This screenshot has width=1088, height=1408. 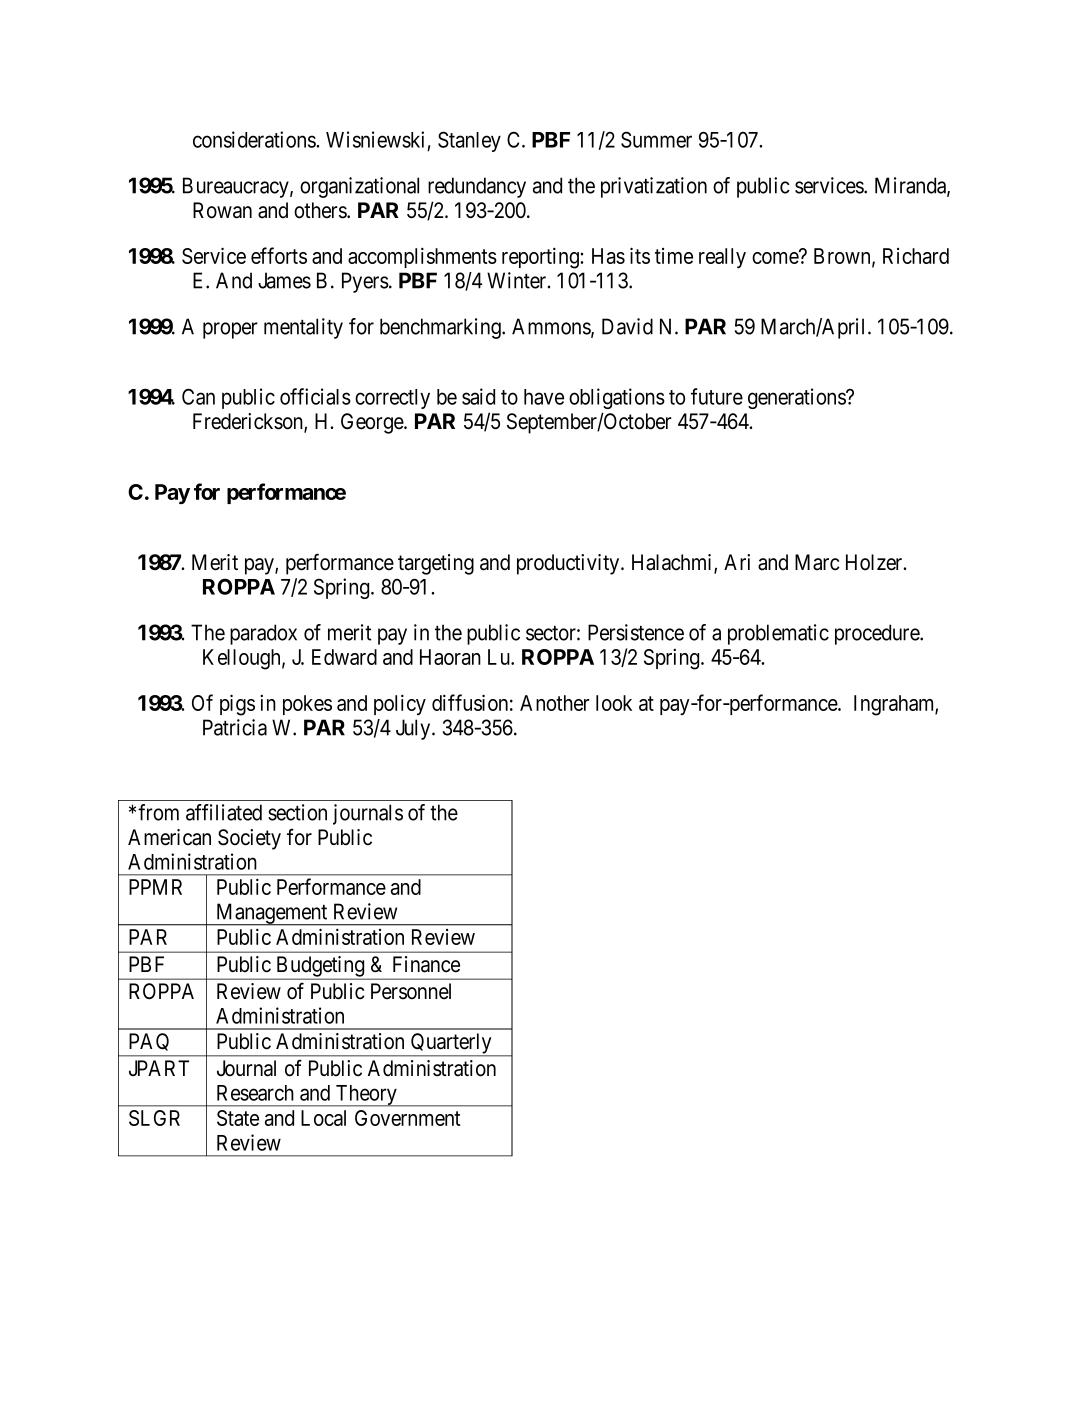 I want to click on problematic, so click(x=778, y=634).
